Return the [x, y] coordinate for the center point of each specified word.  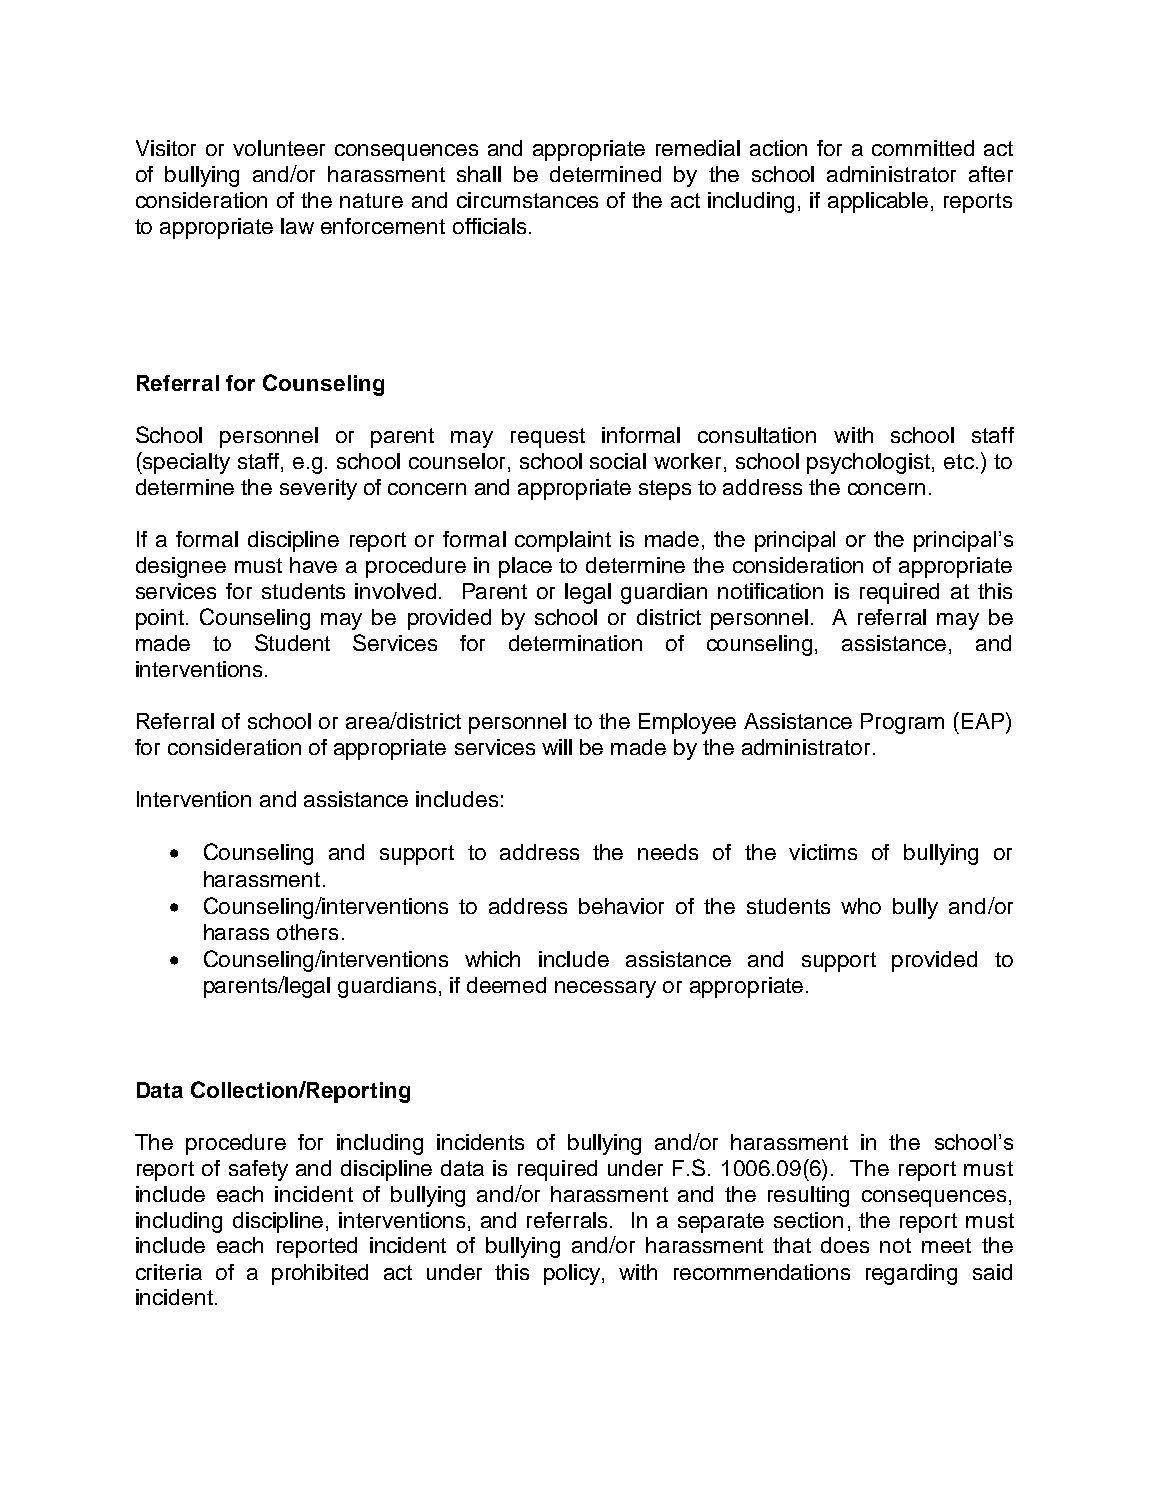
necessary [605, 989]
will [557, 747]
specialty [185, 463]
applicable [878, 202]
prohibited [320, 1274]
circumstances [527, 200]
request [548, 438]
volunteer [279, 148]
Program [902, 723]
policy [573, 1274]
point [160, 619]
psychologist [870, 463]
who [861, 906]
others [307, 932]
